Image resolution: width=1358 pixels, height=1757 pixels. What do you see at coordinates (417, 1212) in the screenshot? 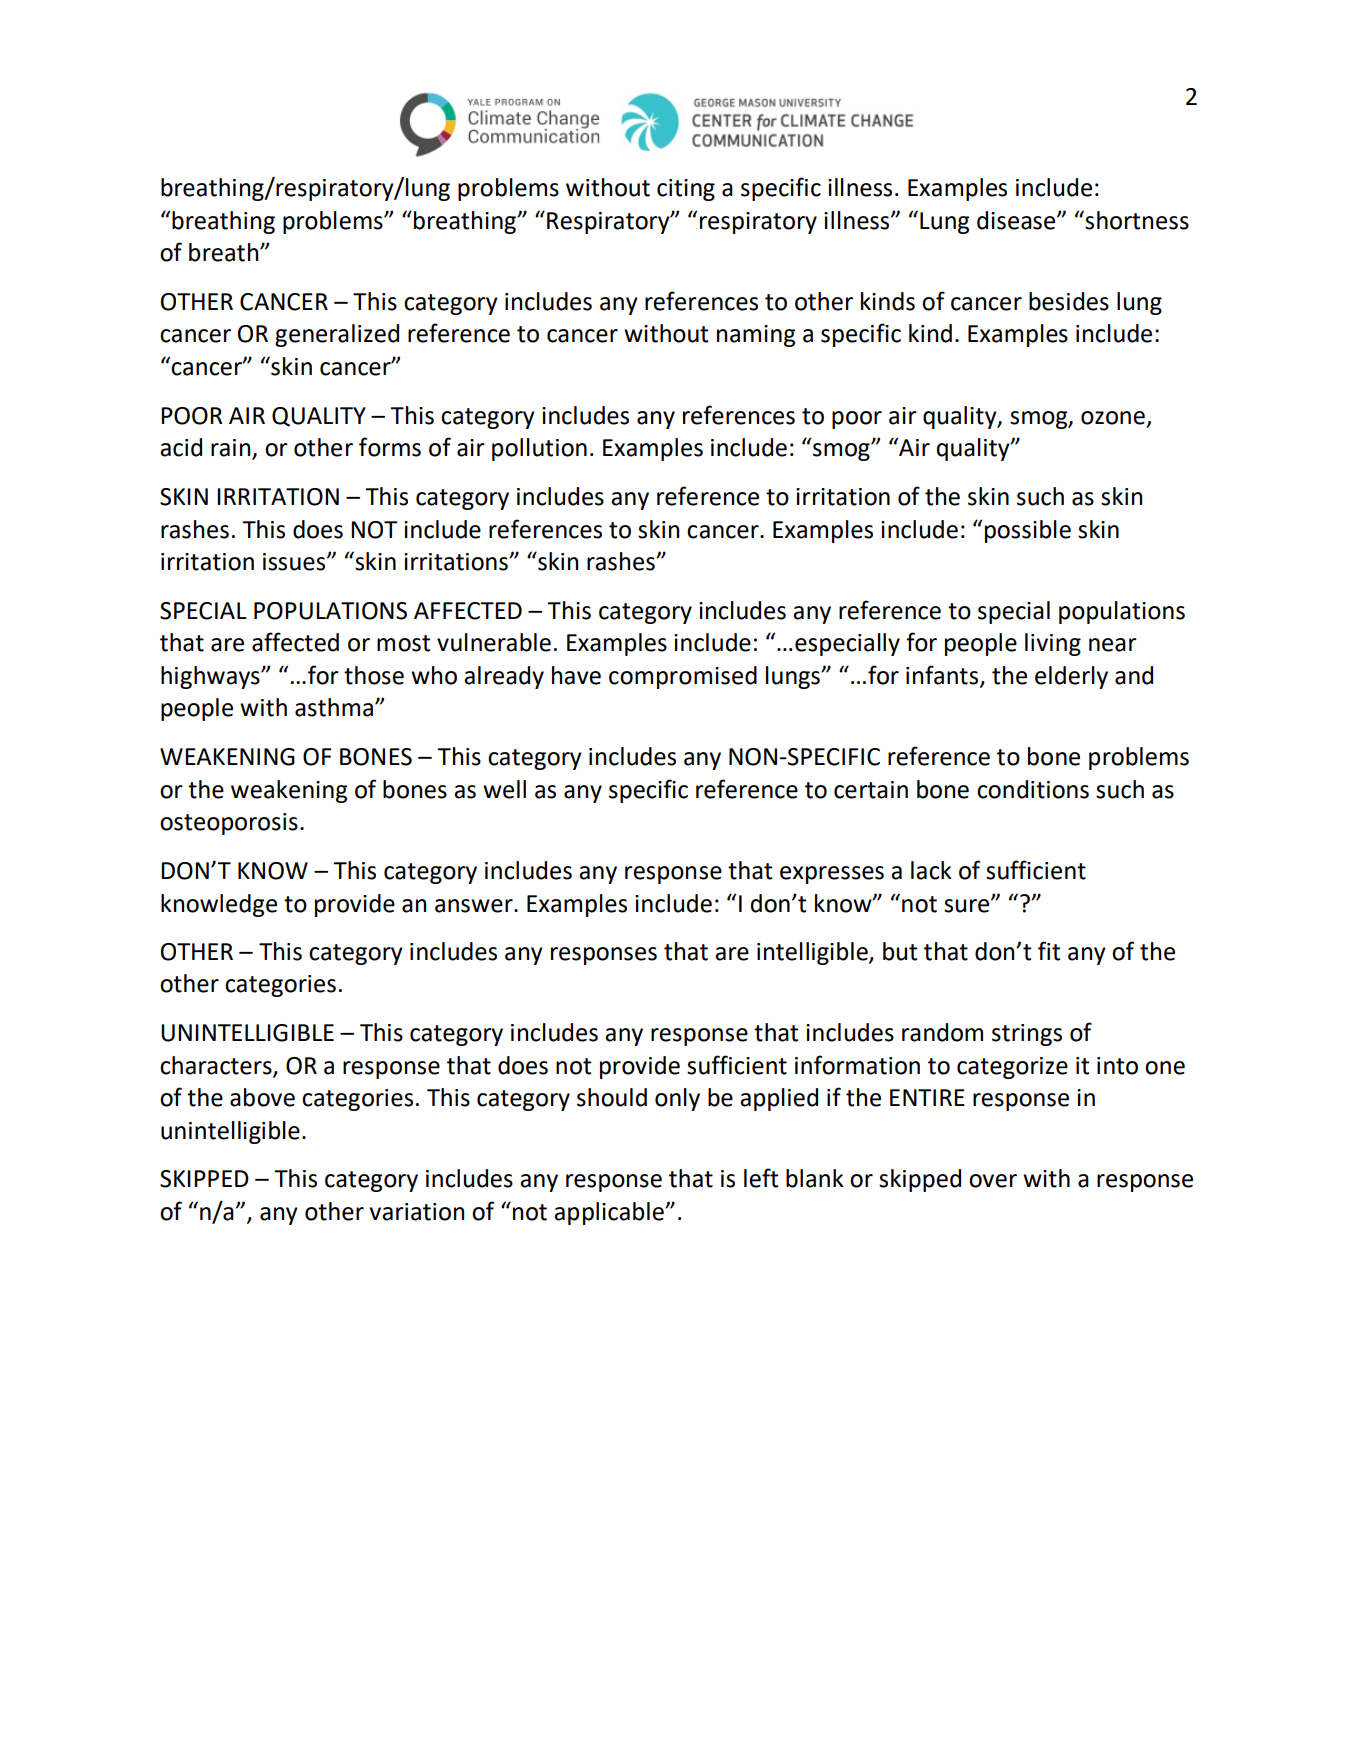
I see `variation` at bounding box center [417, 1212].
